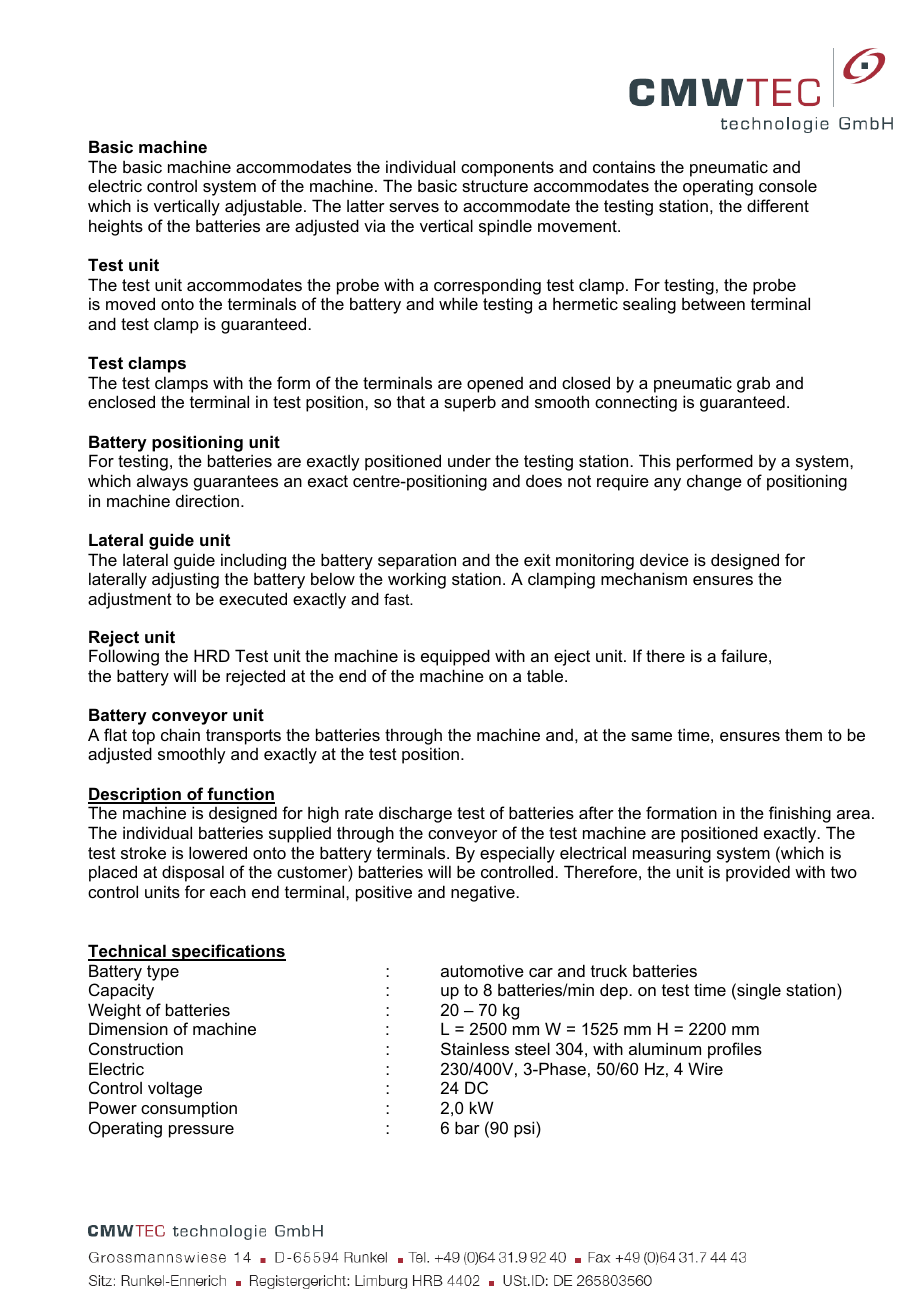 The image size is (924, 1308). I want to click on consumption, so click(189, 1109).
